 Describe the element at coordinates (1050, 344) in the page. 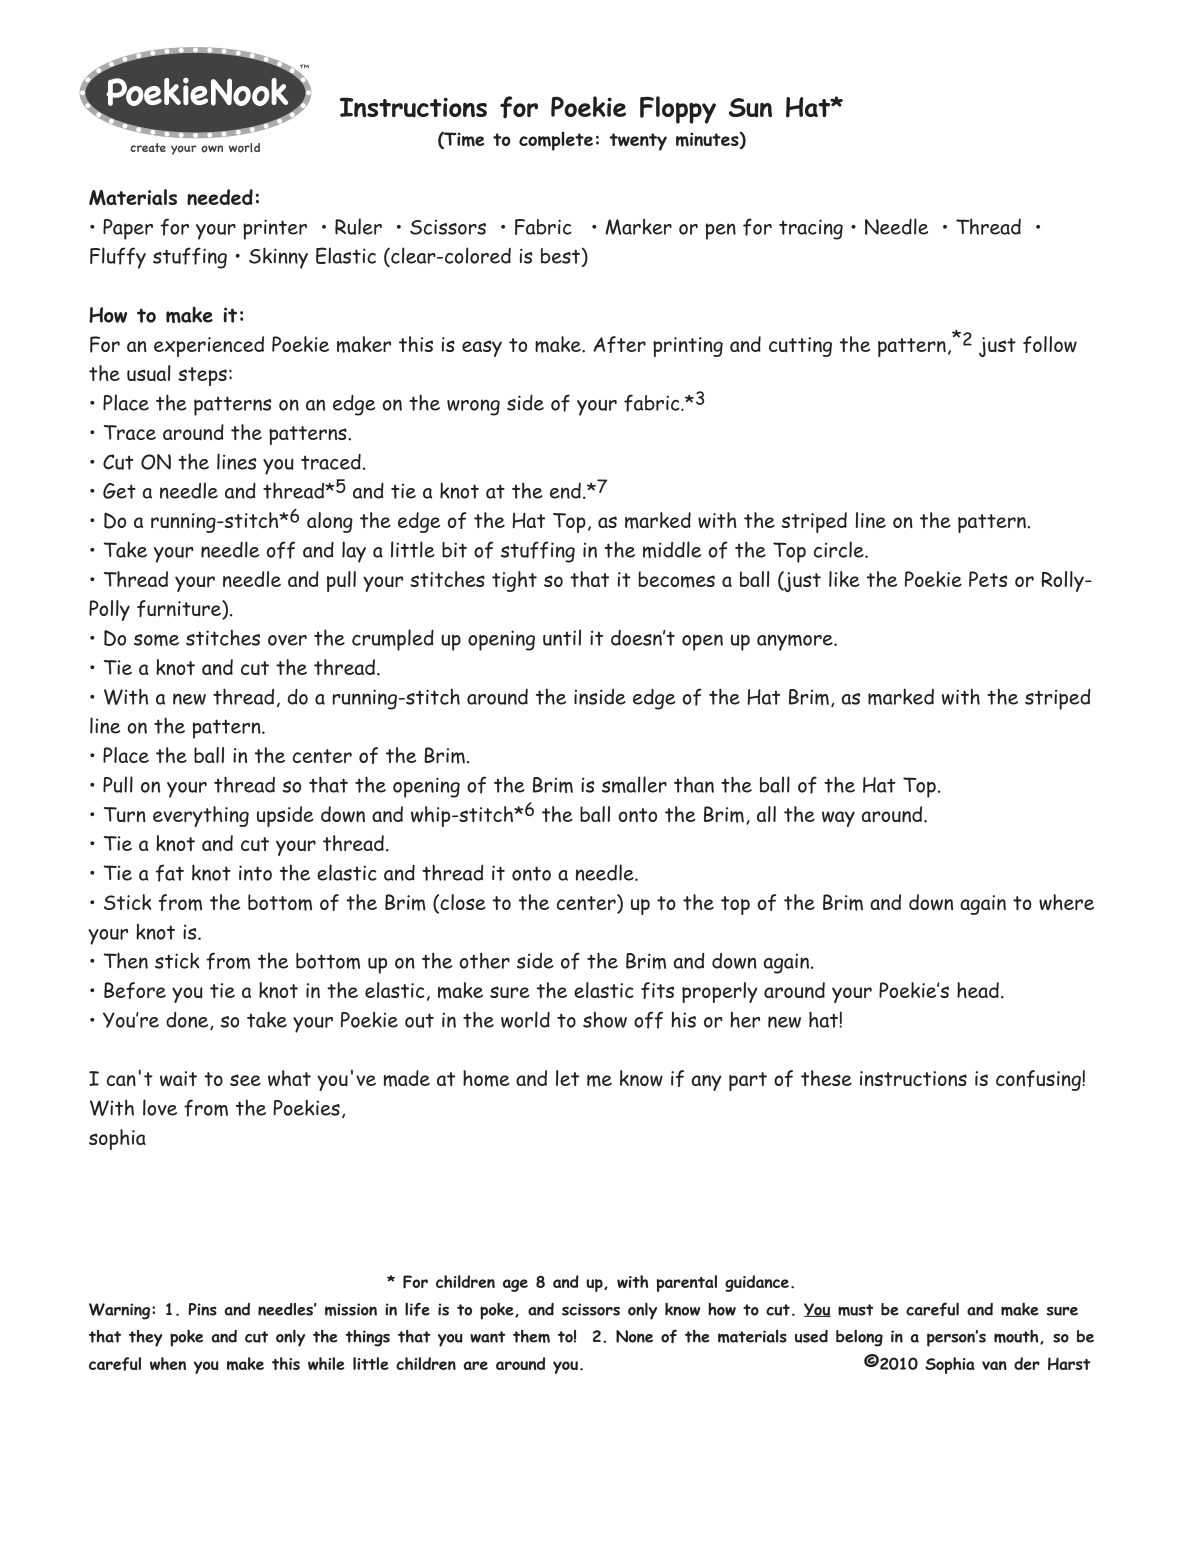

I see `follow` at that location.
